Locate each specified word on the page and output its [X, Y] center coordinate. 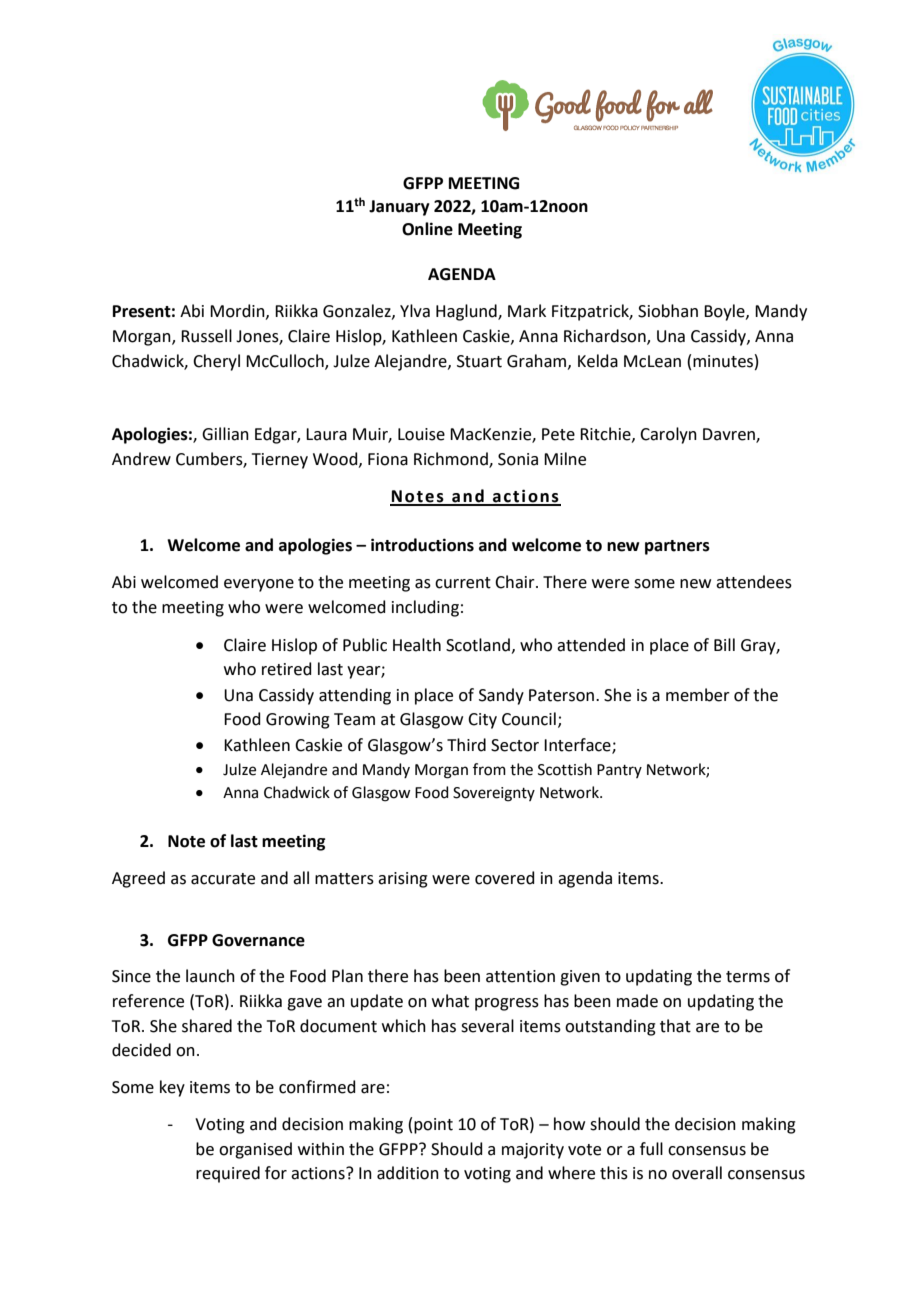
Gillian [225, 434]
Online [427, 229]
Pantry [619, 771]
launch [210, 976]
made [637, 1001]
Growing [298, 721]
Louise [421, 434]
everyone [259, 585]
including [425, 608]
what [450, 1001]
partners [677, 547]
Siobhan [668, 311]
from [489, 769]
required [228, 1174]
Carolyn [668, 435]
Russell [206, 336]
